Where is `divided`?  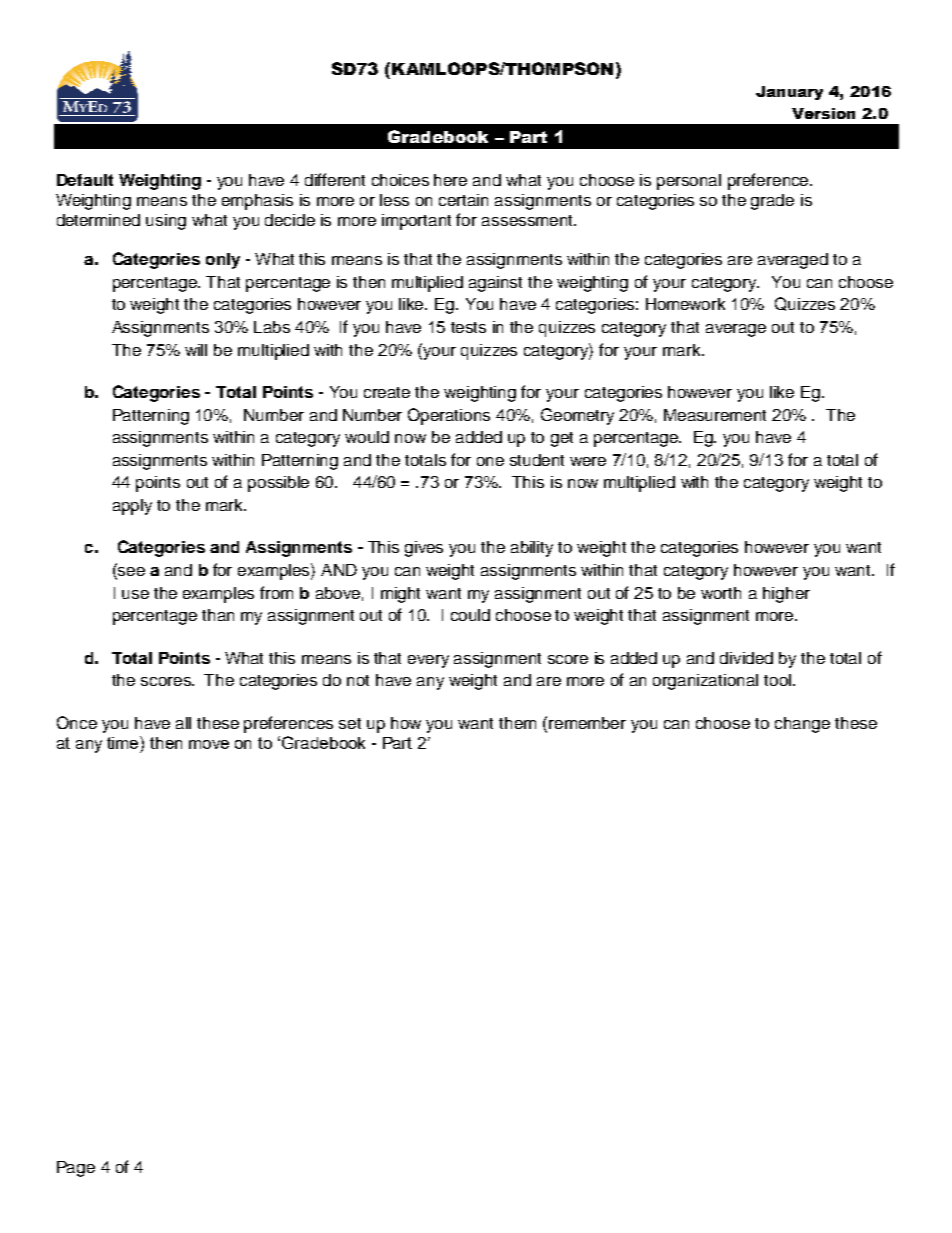 divided is located at coordinates (746, 658).
